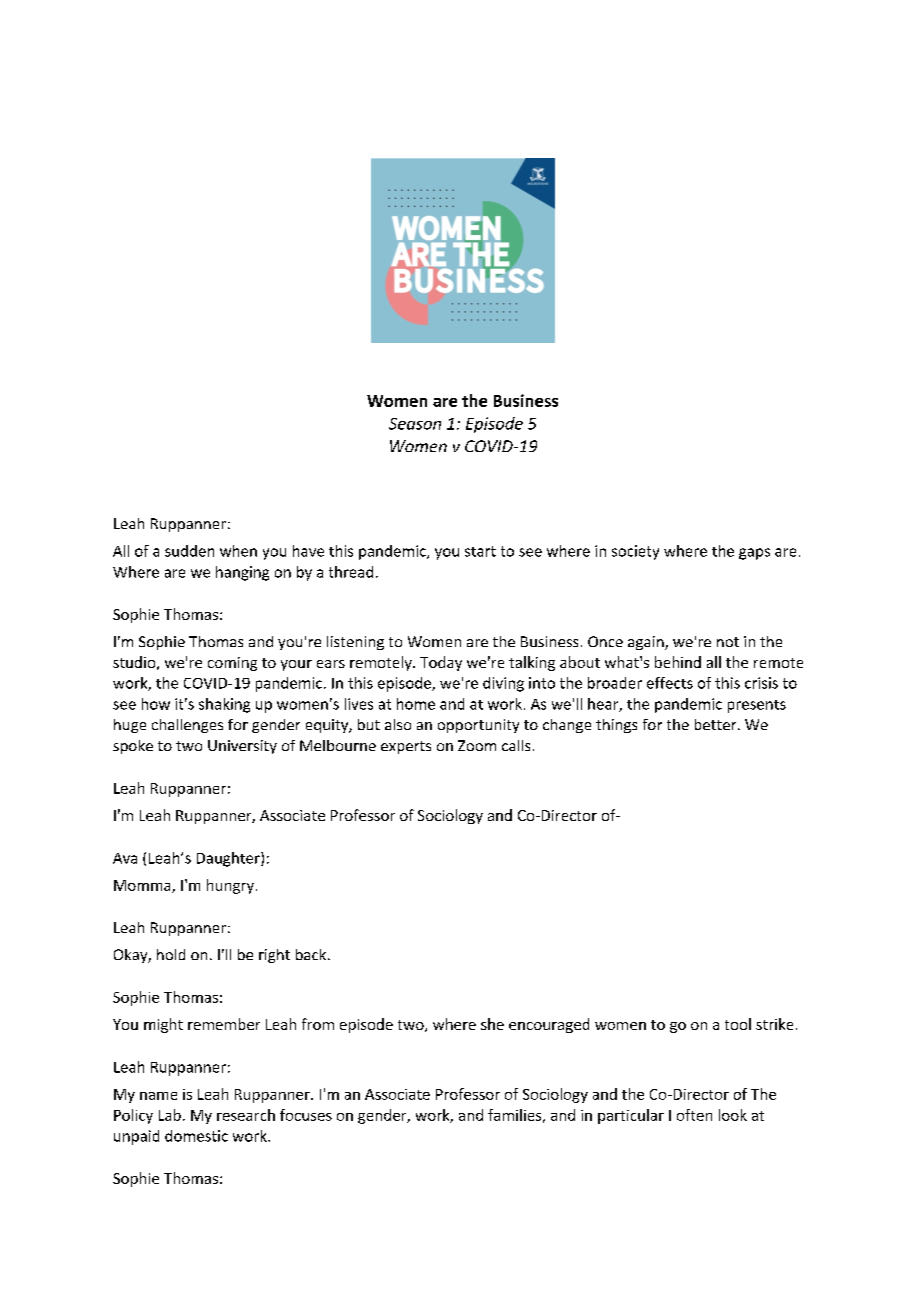 The image size is (924, 1308). Describe the element at coordinates (170, 1115) in the screenshot. I see `Lab` at that location.
